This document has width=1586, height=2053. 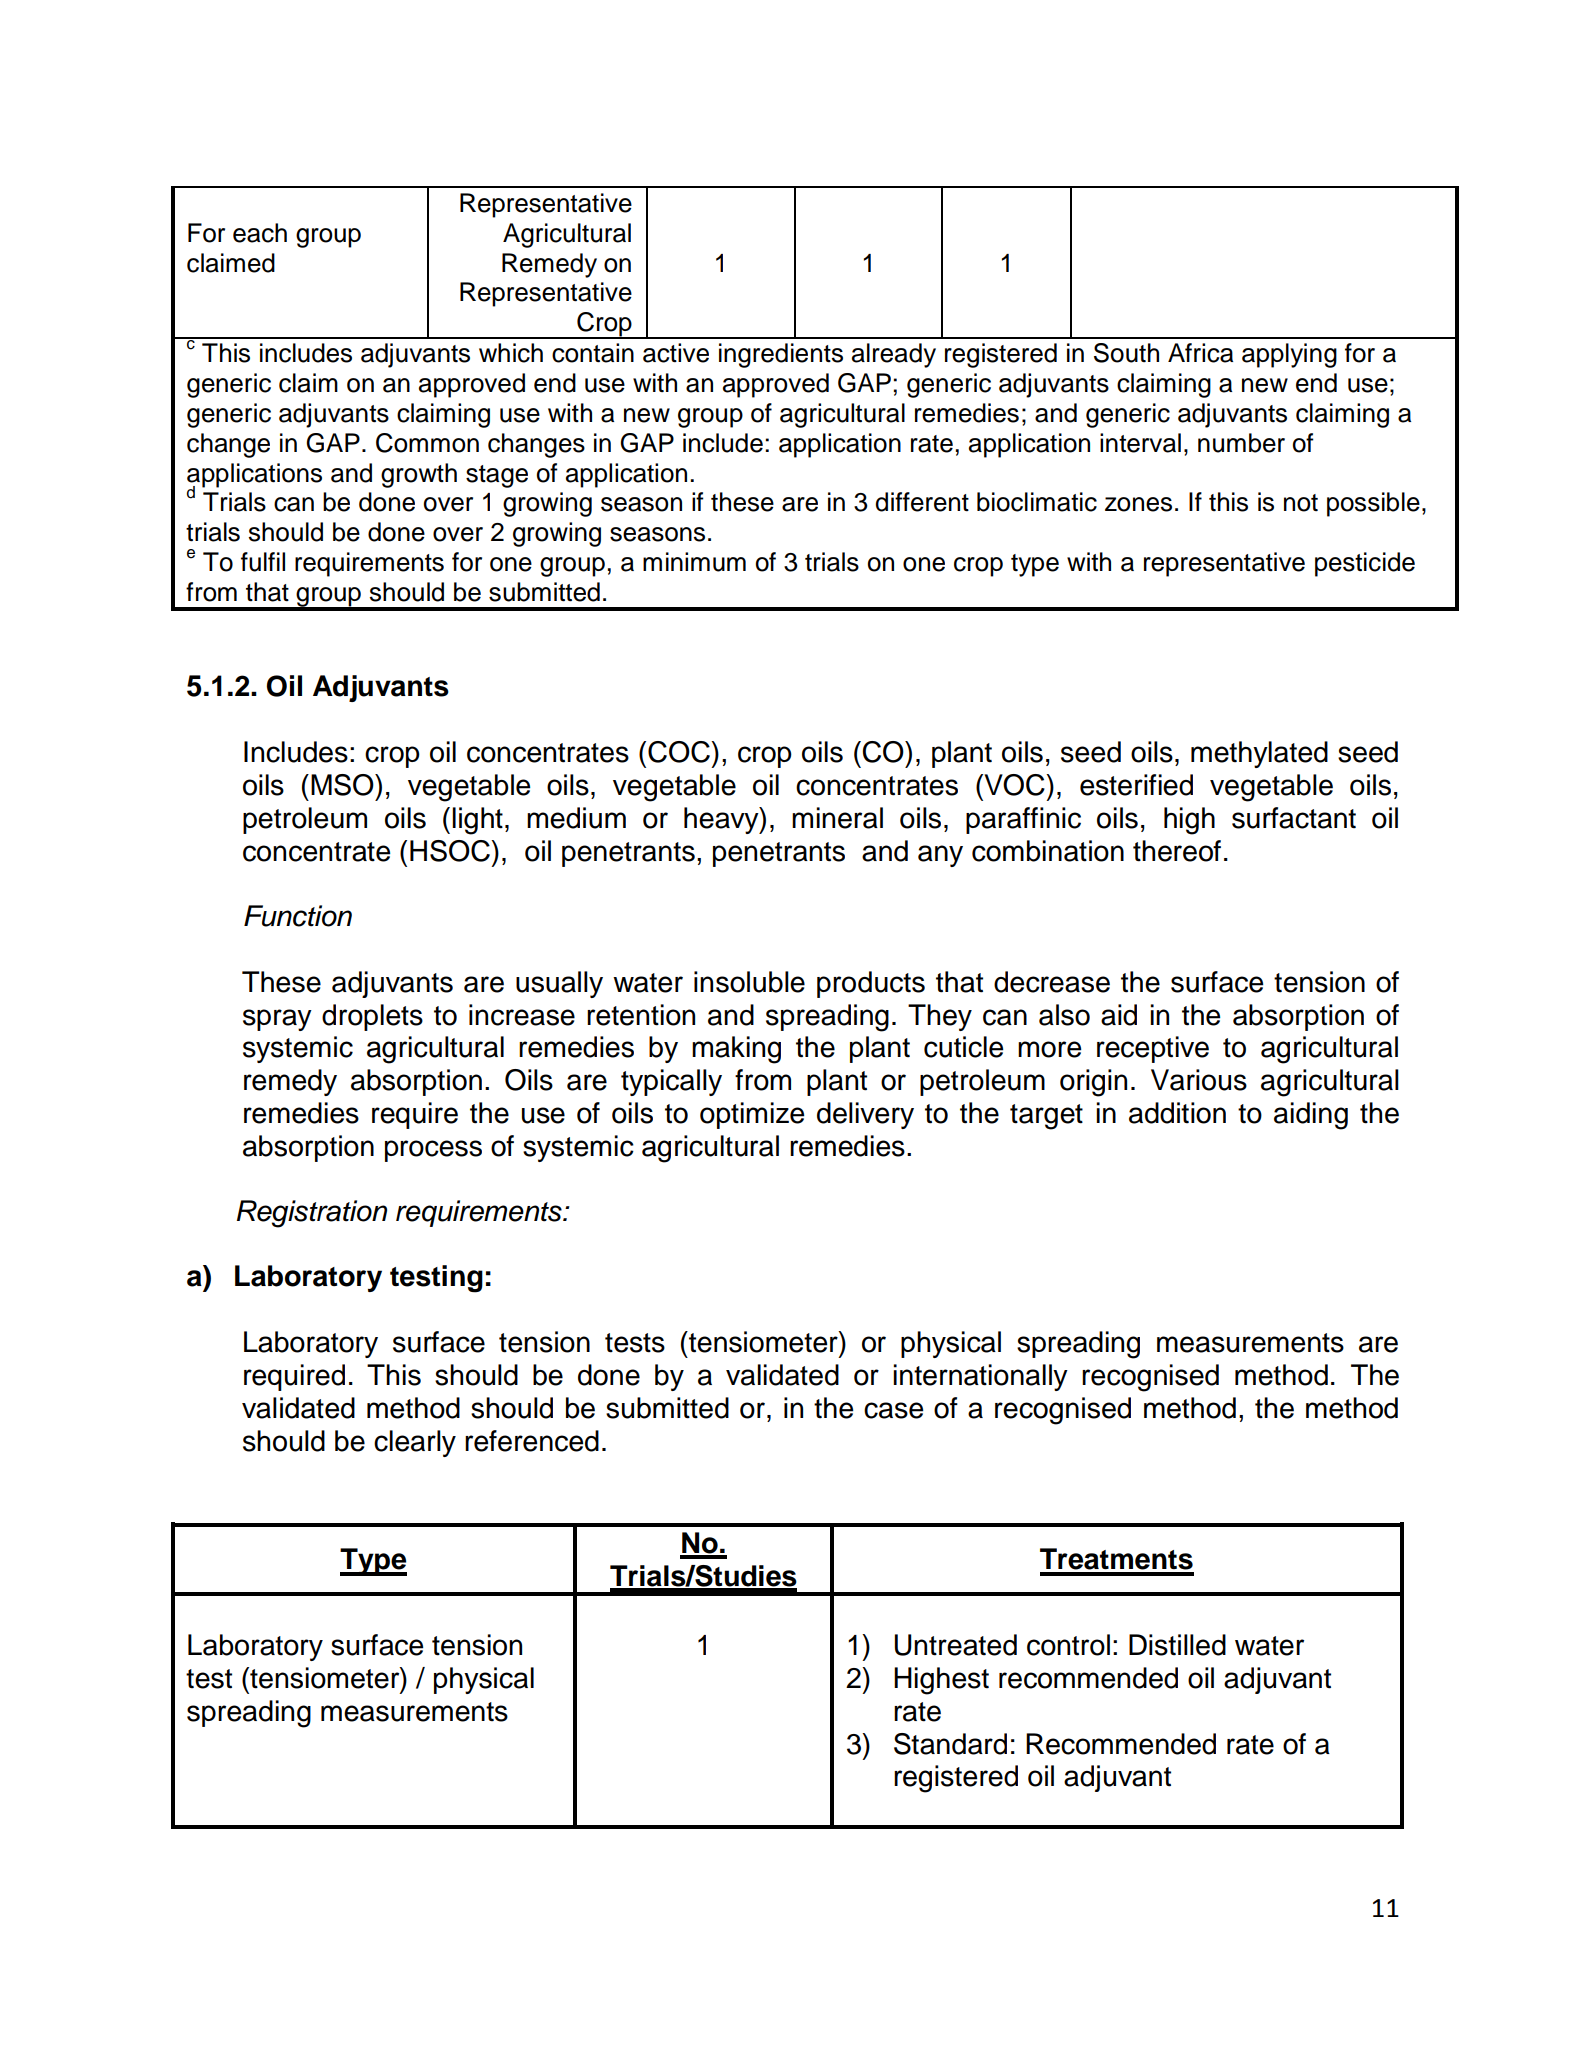 I want to click on receptive, so click(x=1153, y=1049).
